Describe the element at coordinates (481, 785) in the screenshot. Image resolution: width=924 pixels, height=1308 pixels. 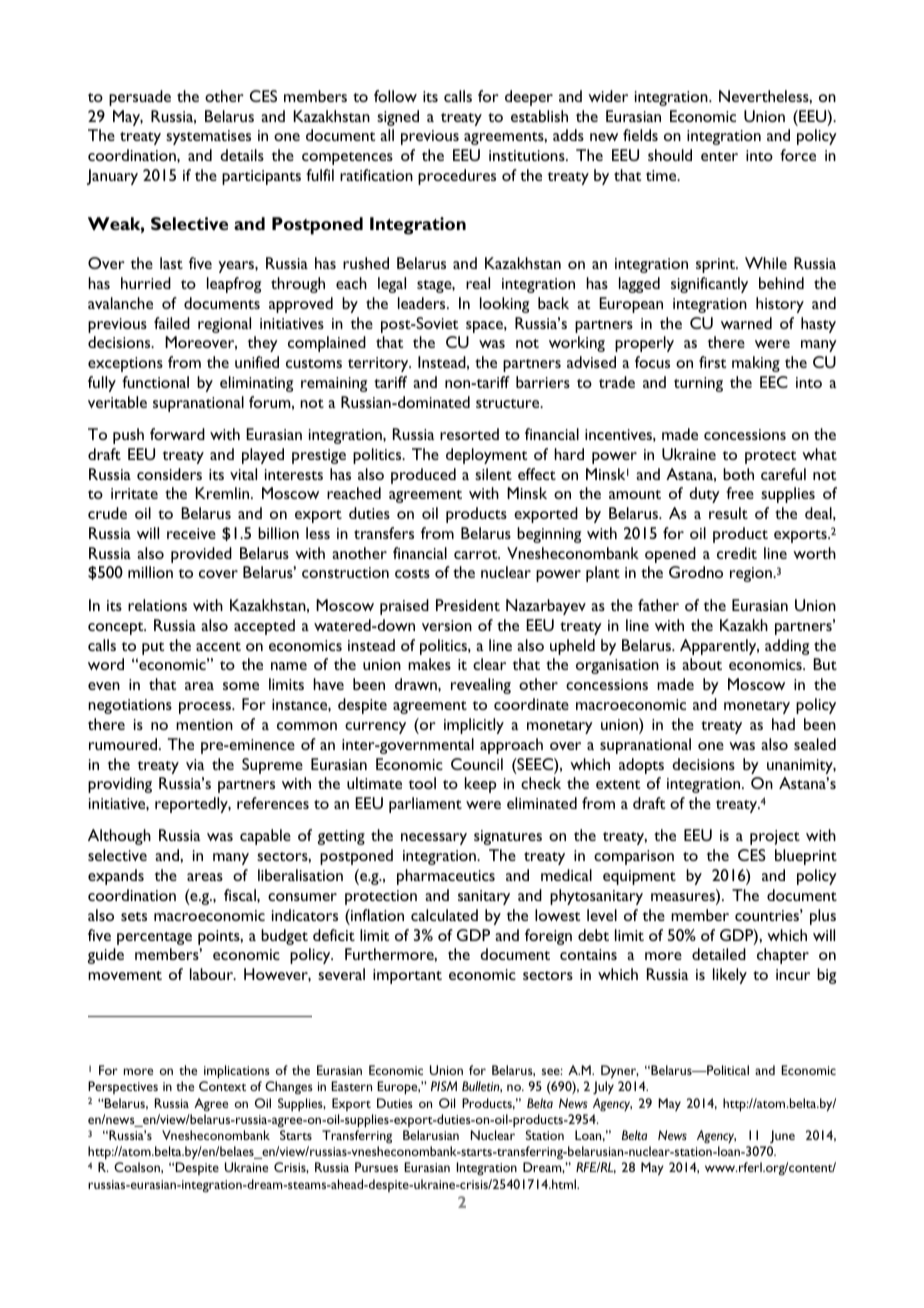
I see `keep` at that location.
